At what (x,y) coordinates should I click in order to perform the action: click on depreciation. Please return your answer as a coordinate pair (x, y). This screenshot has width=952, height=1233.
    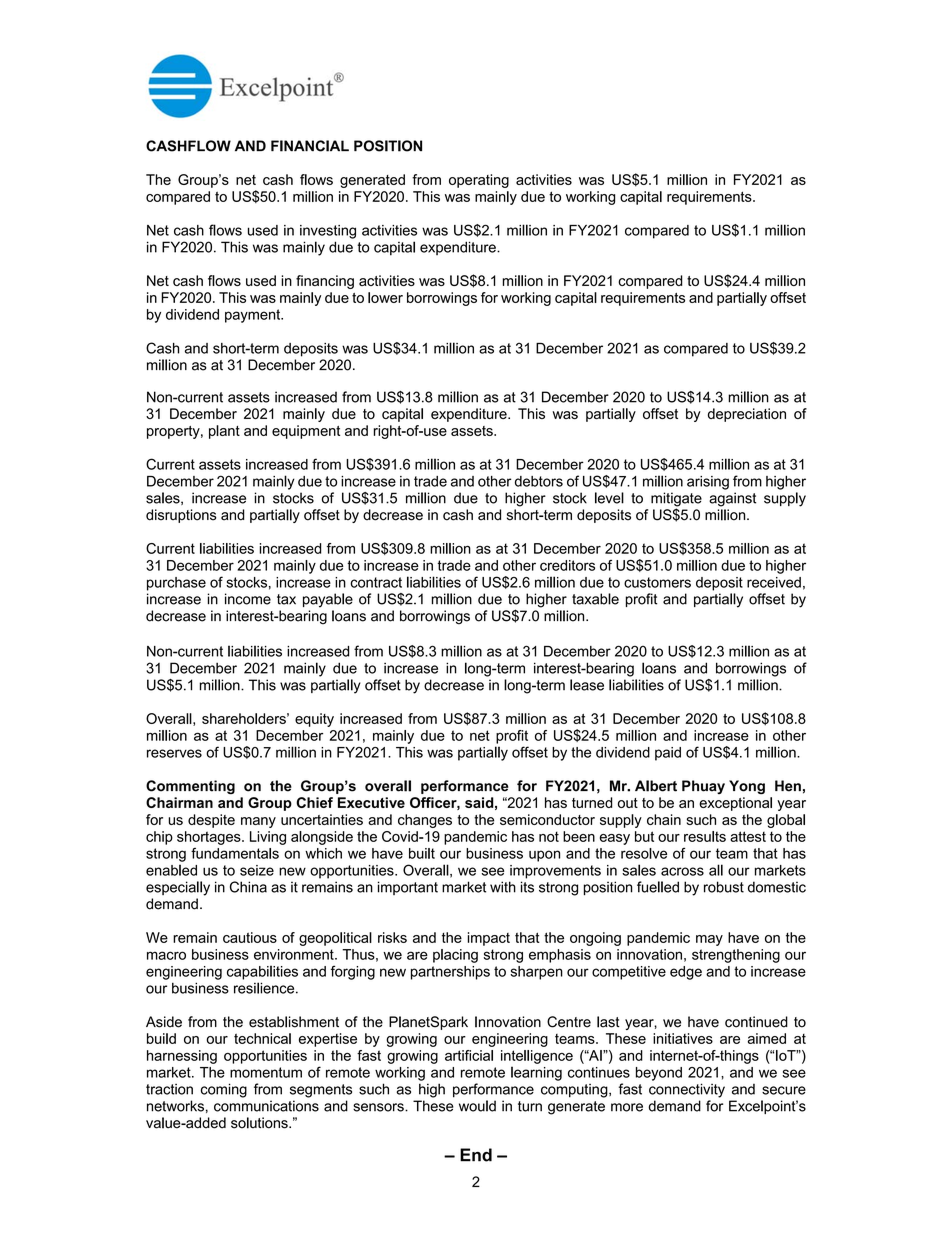
    Looking at the image, I should click on (747, 415).
